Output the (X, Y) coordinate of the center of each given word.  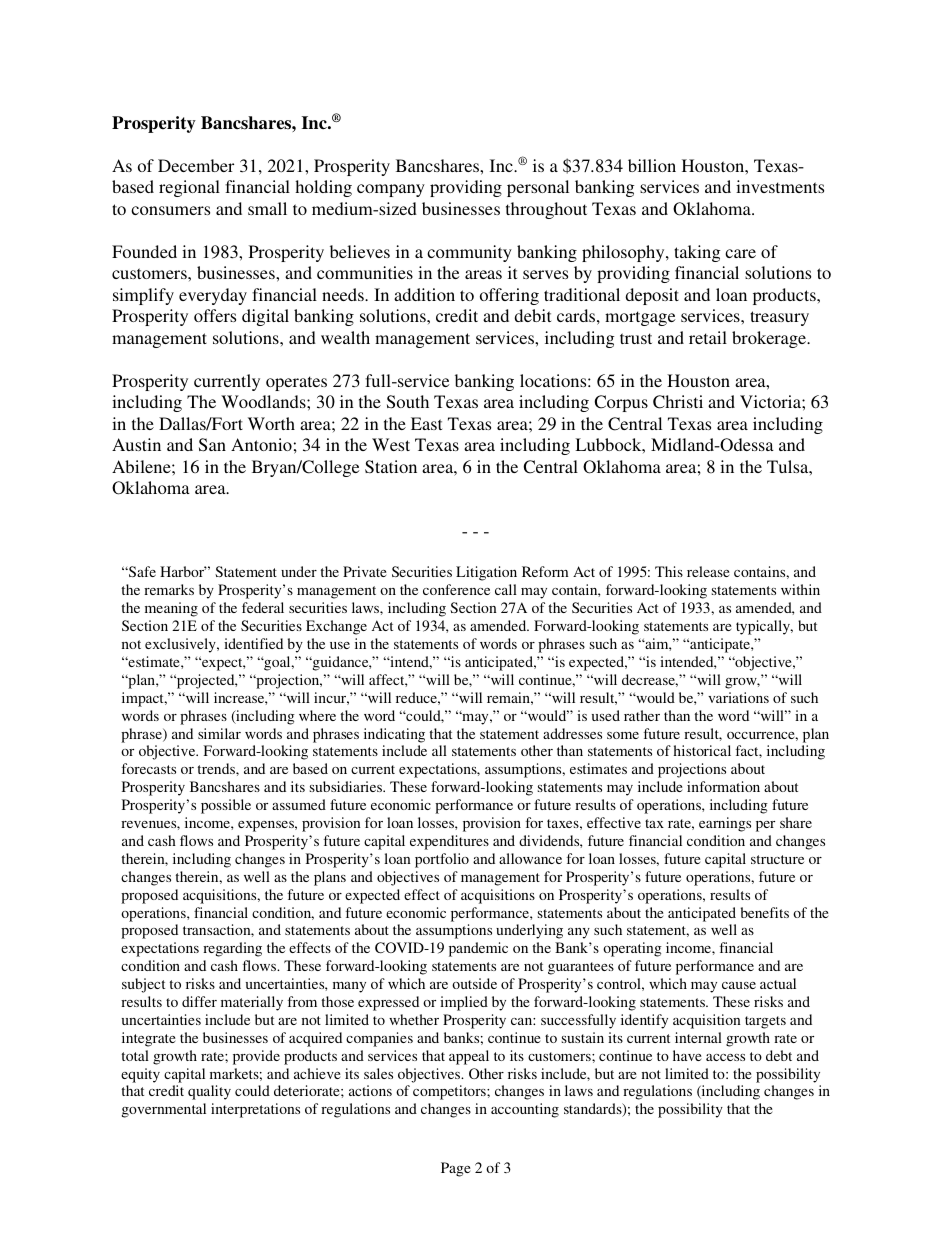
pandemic (478, 949)
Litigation (486, 573)
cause (739, 985)
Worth (271, 423)
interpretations (255, 1110)
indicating (394, 735)
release (708, 571)
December (196, 165)
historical (702, 750)
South (408, 402)
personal (538, 188)
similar (219, 733)
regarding (232, 949)
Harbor (183, 571)
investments (780, 186)
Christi (678, 402)
